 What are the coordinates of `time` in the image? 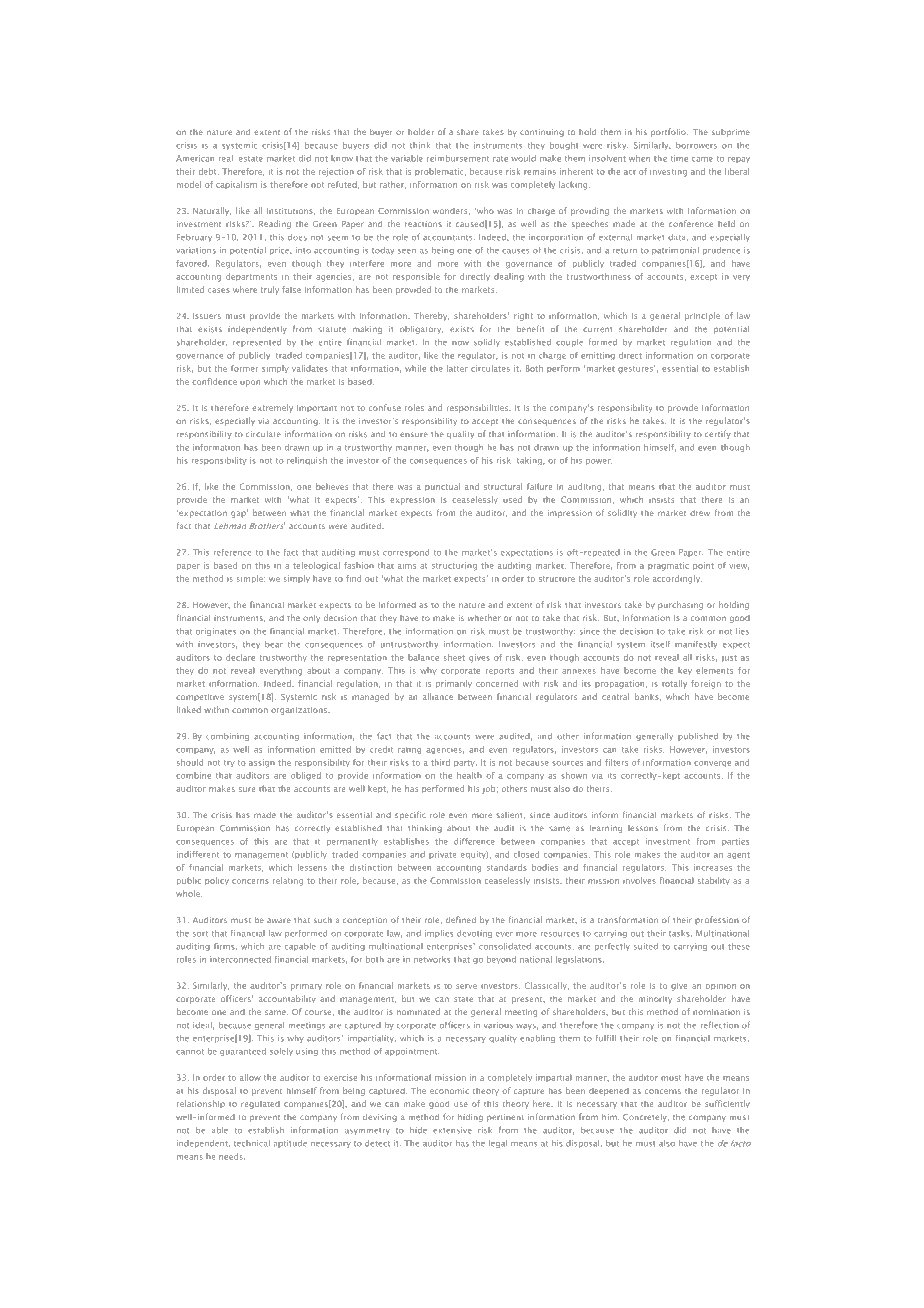 It's located at (679, 158).
